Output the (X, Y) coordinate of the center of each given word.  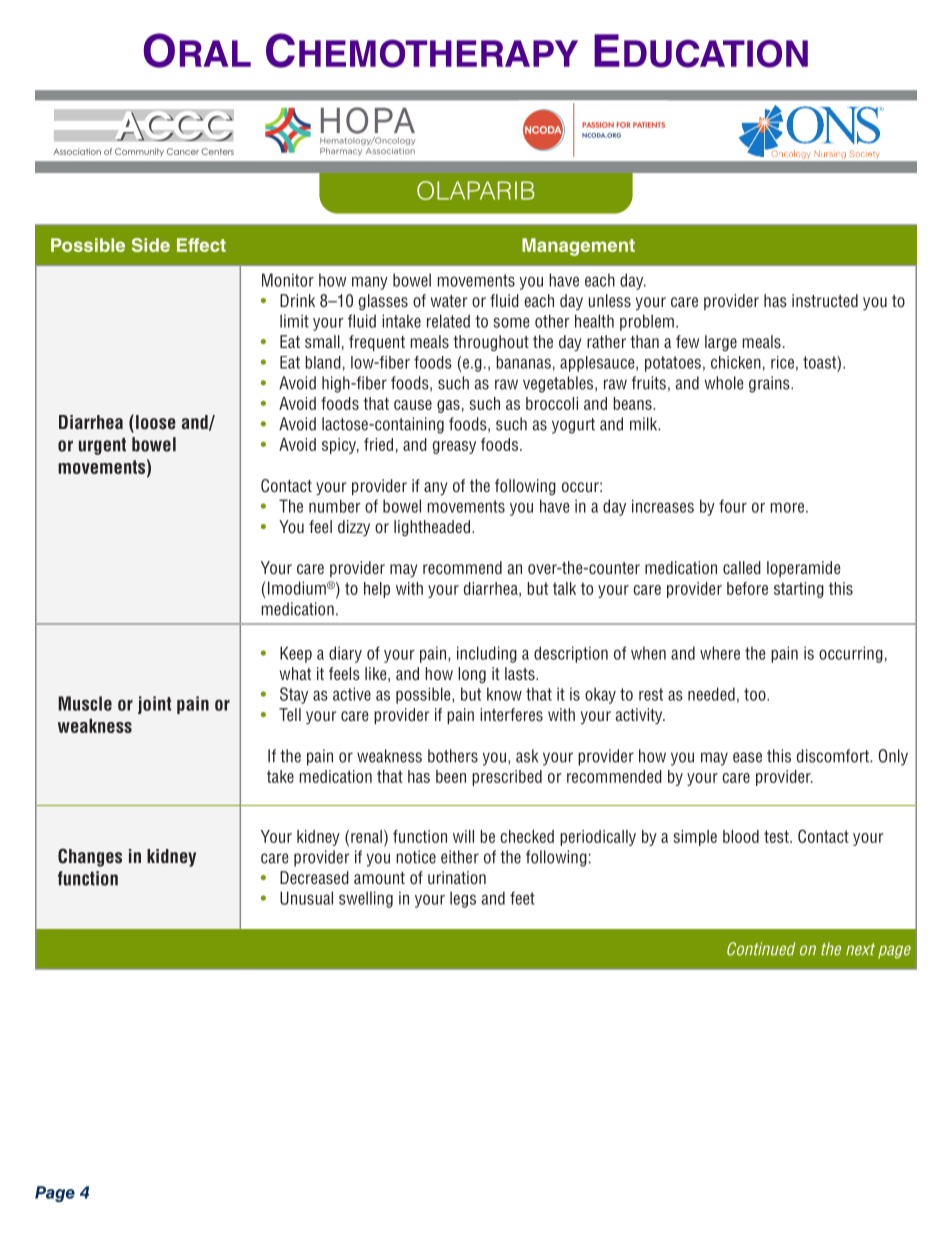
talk (564, 588)
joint (154, 705)
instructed (825, 300)
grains (770, 384)
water (449, 301)
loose (156, 422)
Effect (201, 245)
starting (799, 590)
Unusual (306, 898)
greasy (454, 447)
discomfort (834, 756)
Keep (296, 654)
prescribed (507, 778)
